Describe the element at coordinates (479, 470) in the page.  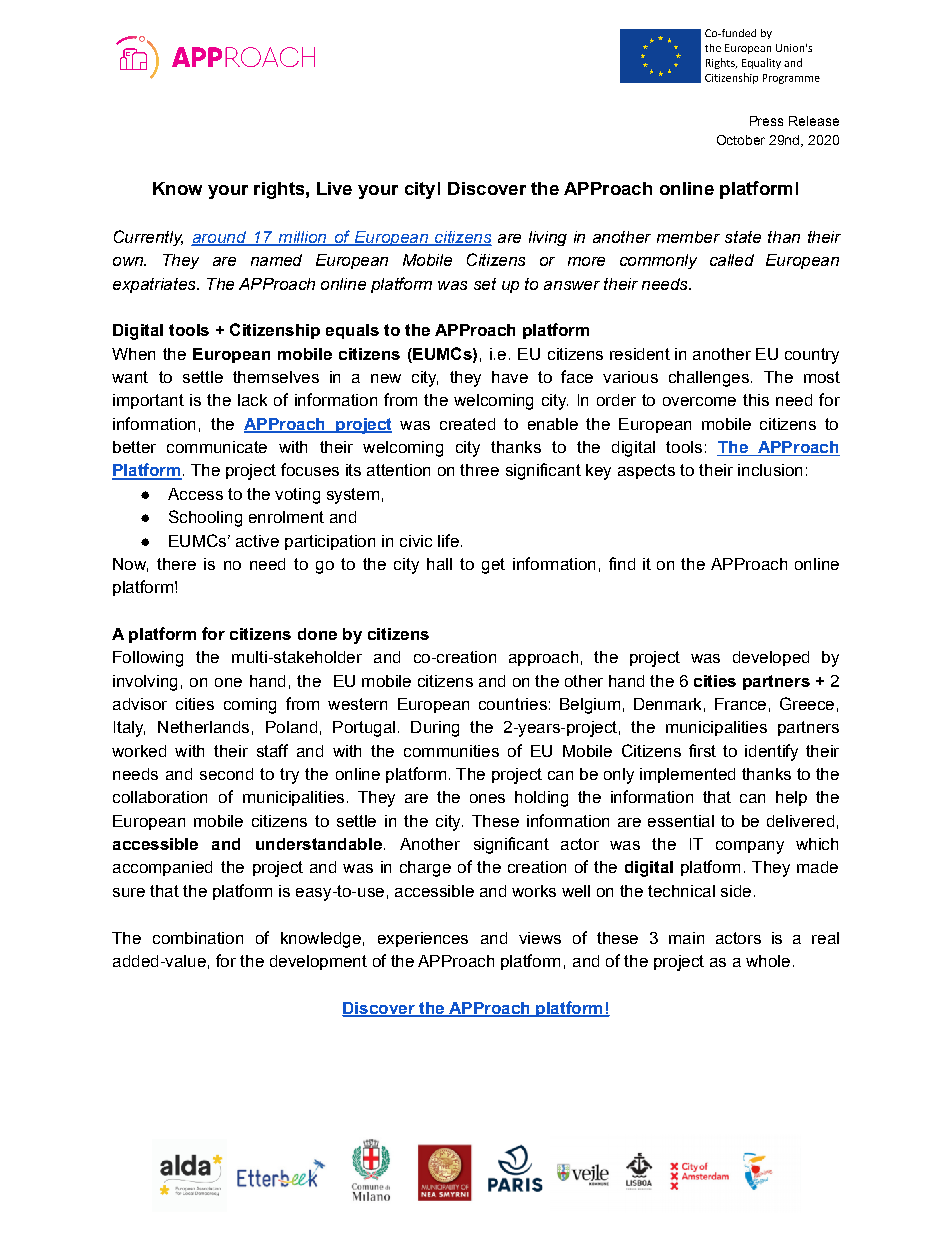
I see `three` at that location.
